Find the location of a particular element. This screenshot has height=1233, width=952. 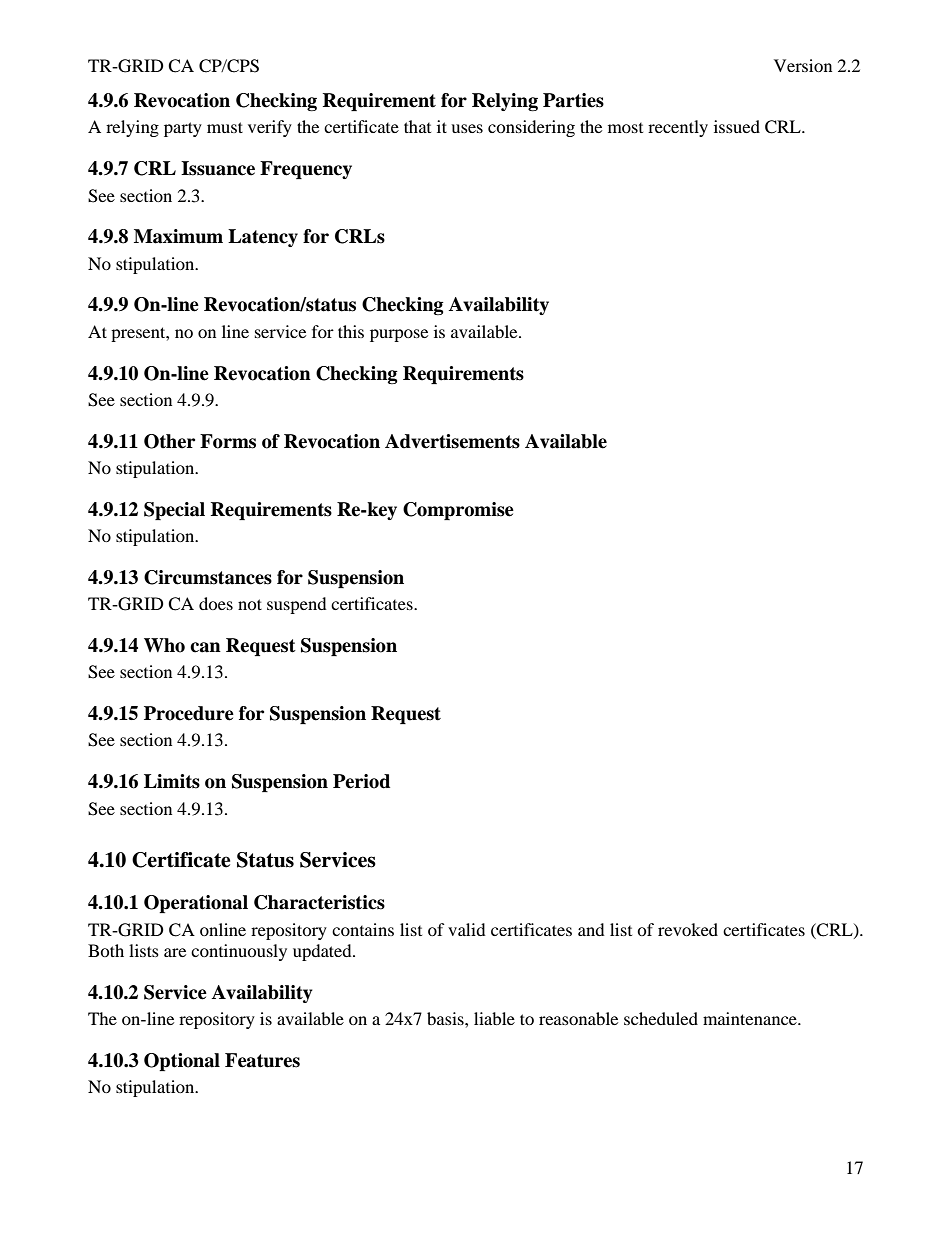

Advertisements is located at coordinates (452, 441).
